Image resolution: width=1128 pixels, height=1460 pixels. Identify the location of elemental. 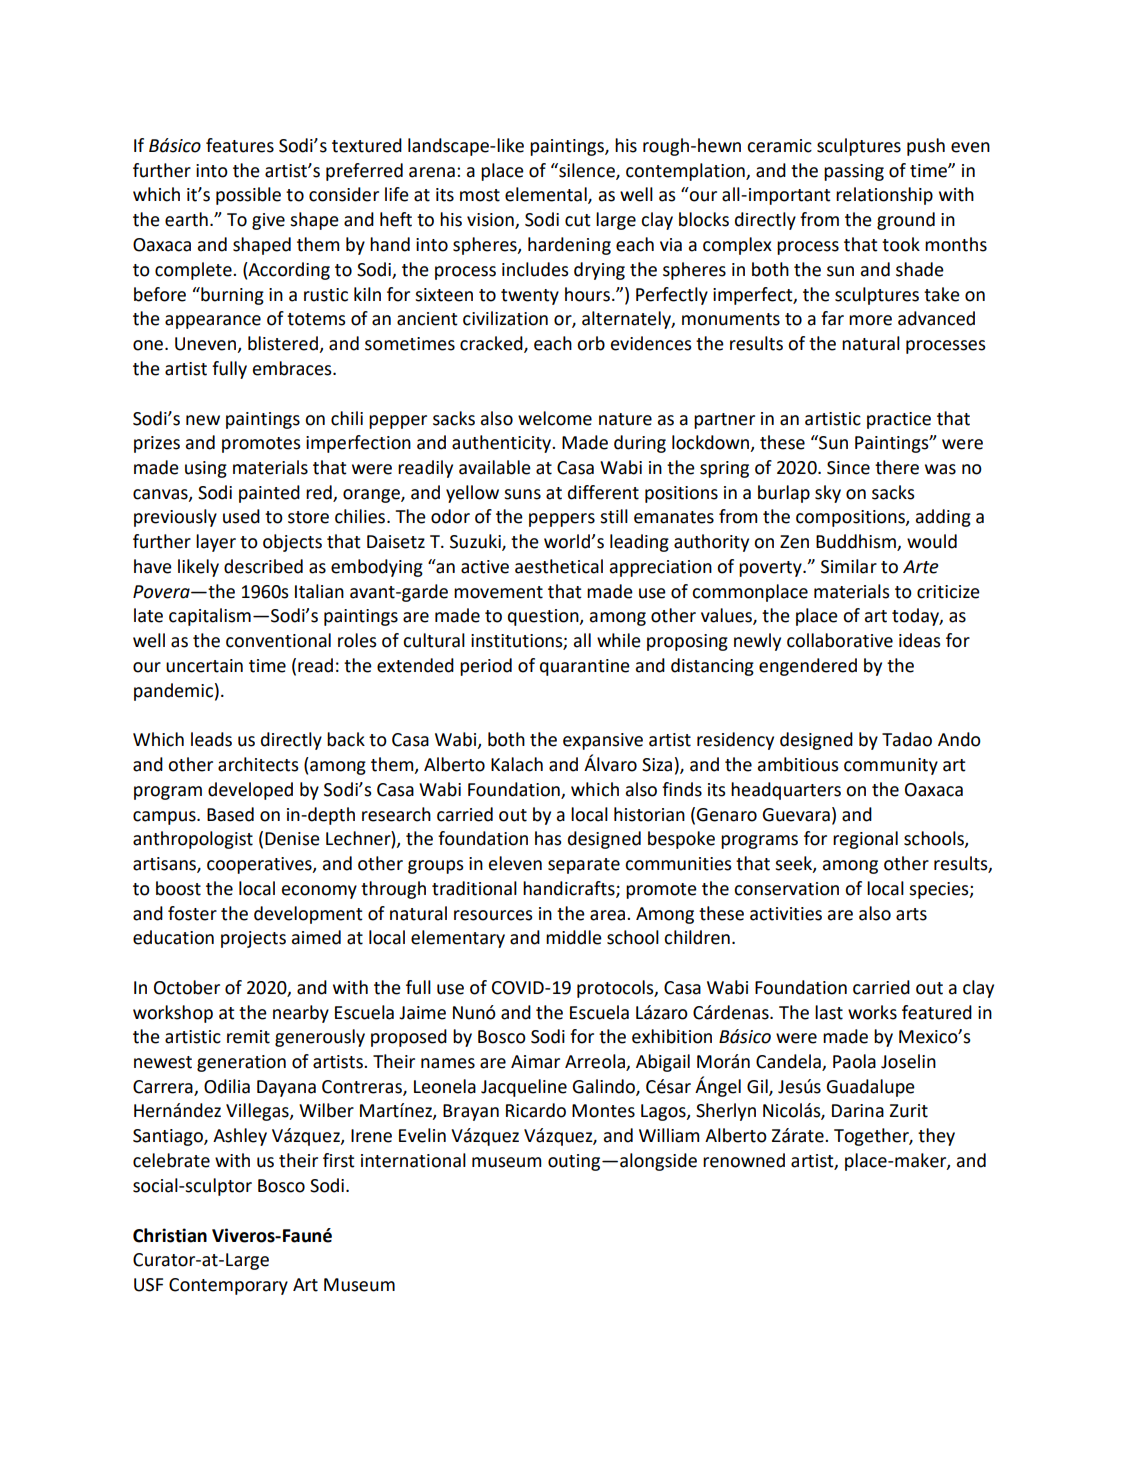
(547, 195).
